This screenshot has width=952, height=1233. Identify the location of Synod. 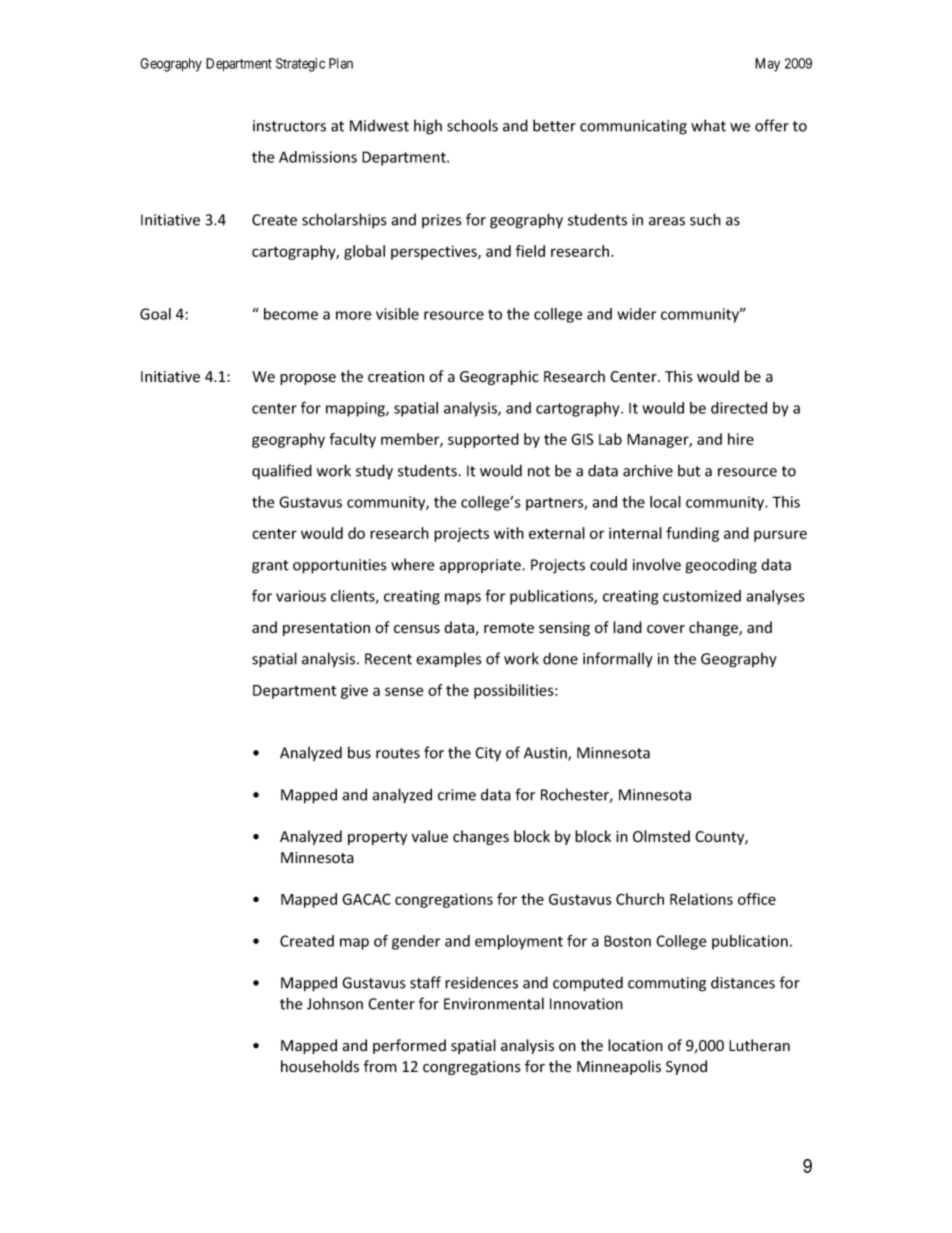
(686, 1067).
